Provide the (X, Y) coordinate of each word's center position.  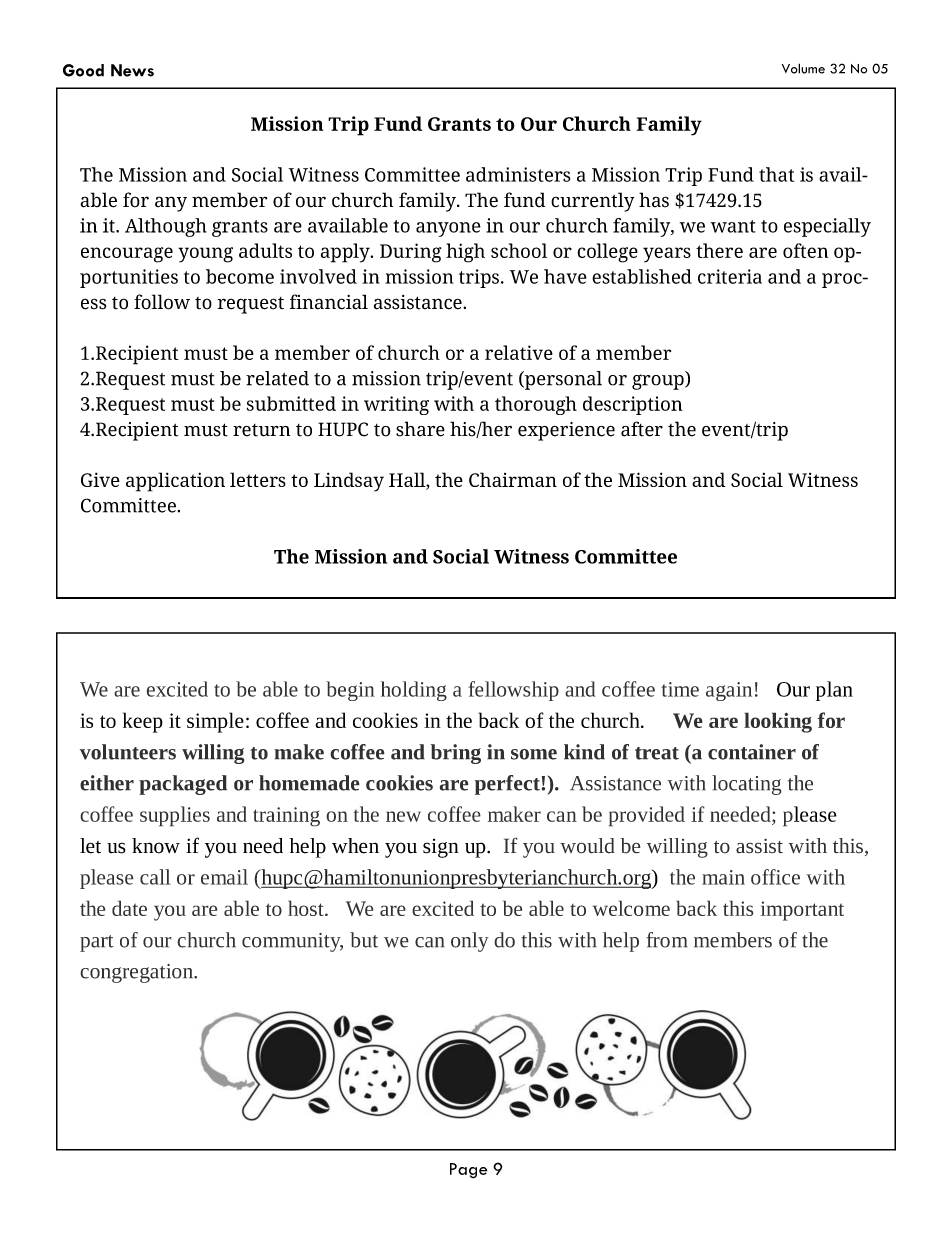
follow (162, 302)
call (155, 877)
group (659, 382)
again (729, 691)
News (132, 70)
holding (414, 691)
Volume (803, 68)
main (723, 877)
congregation (138, 973)
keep (143, 722)
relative (519, 352)
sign (441, 848)
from (667, 940)
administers (518, 174)
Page (468, 1171)
